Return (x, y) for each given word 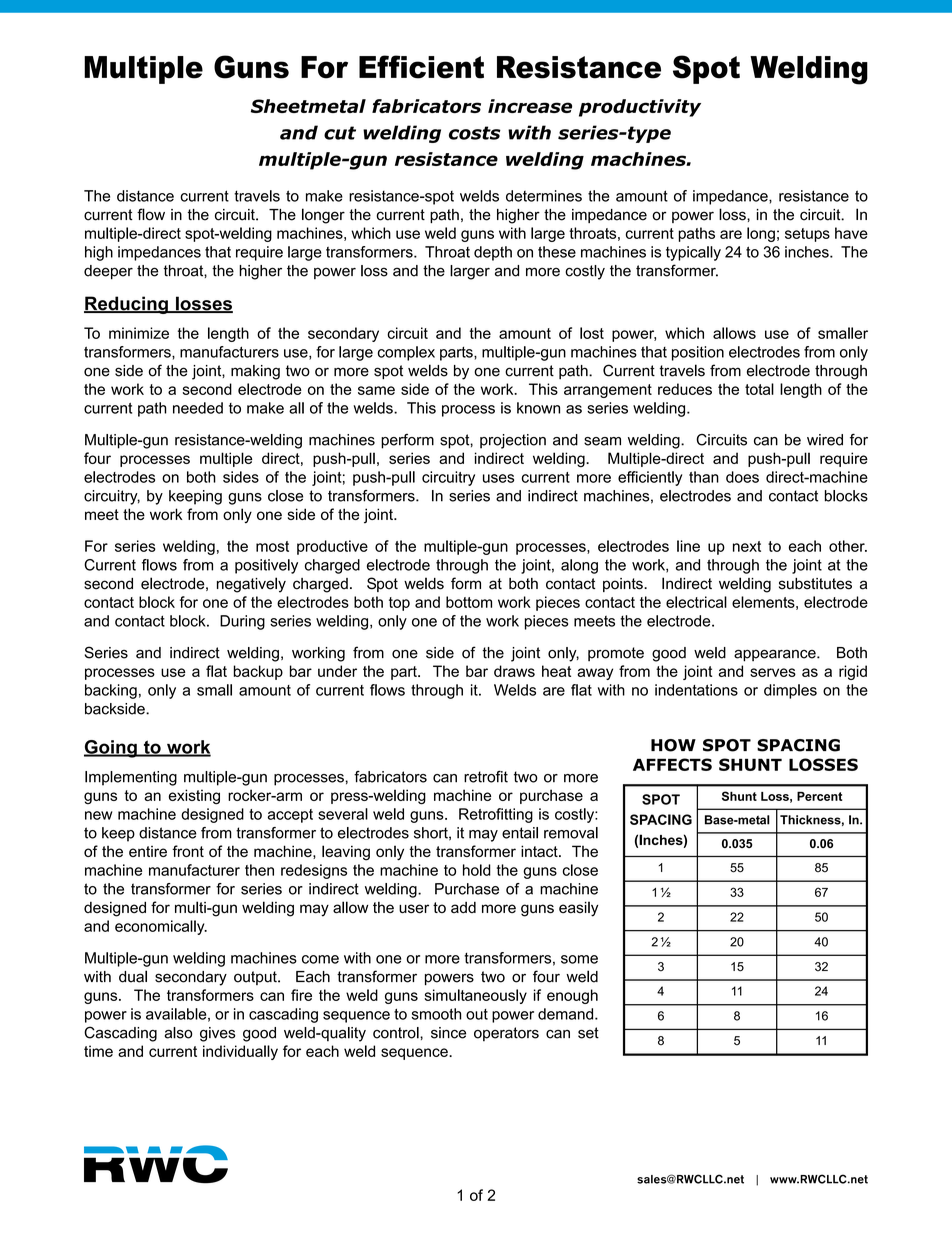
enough (572, 996)
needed (198, 408)
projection (513, 441)
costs (475, 133)
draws (514, 671)
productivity (640, 108)
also (178, 1033)
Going (111, 749)
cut (340, 133)
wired (825, 440)
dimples (790, 691)
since (448, 1033)
